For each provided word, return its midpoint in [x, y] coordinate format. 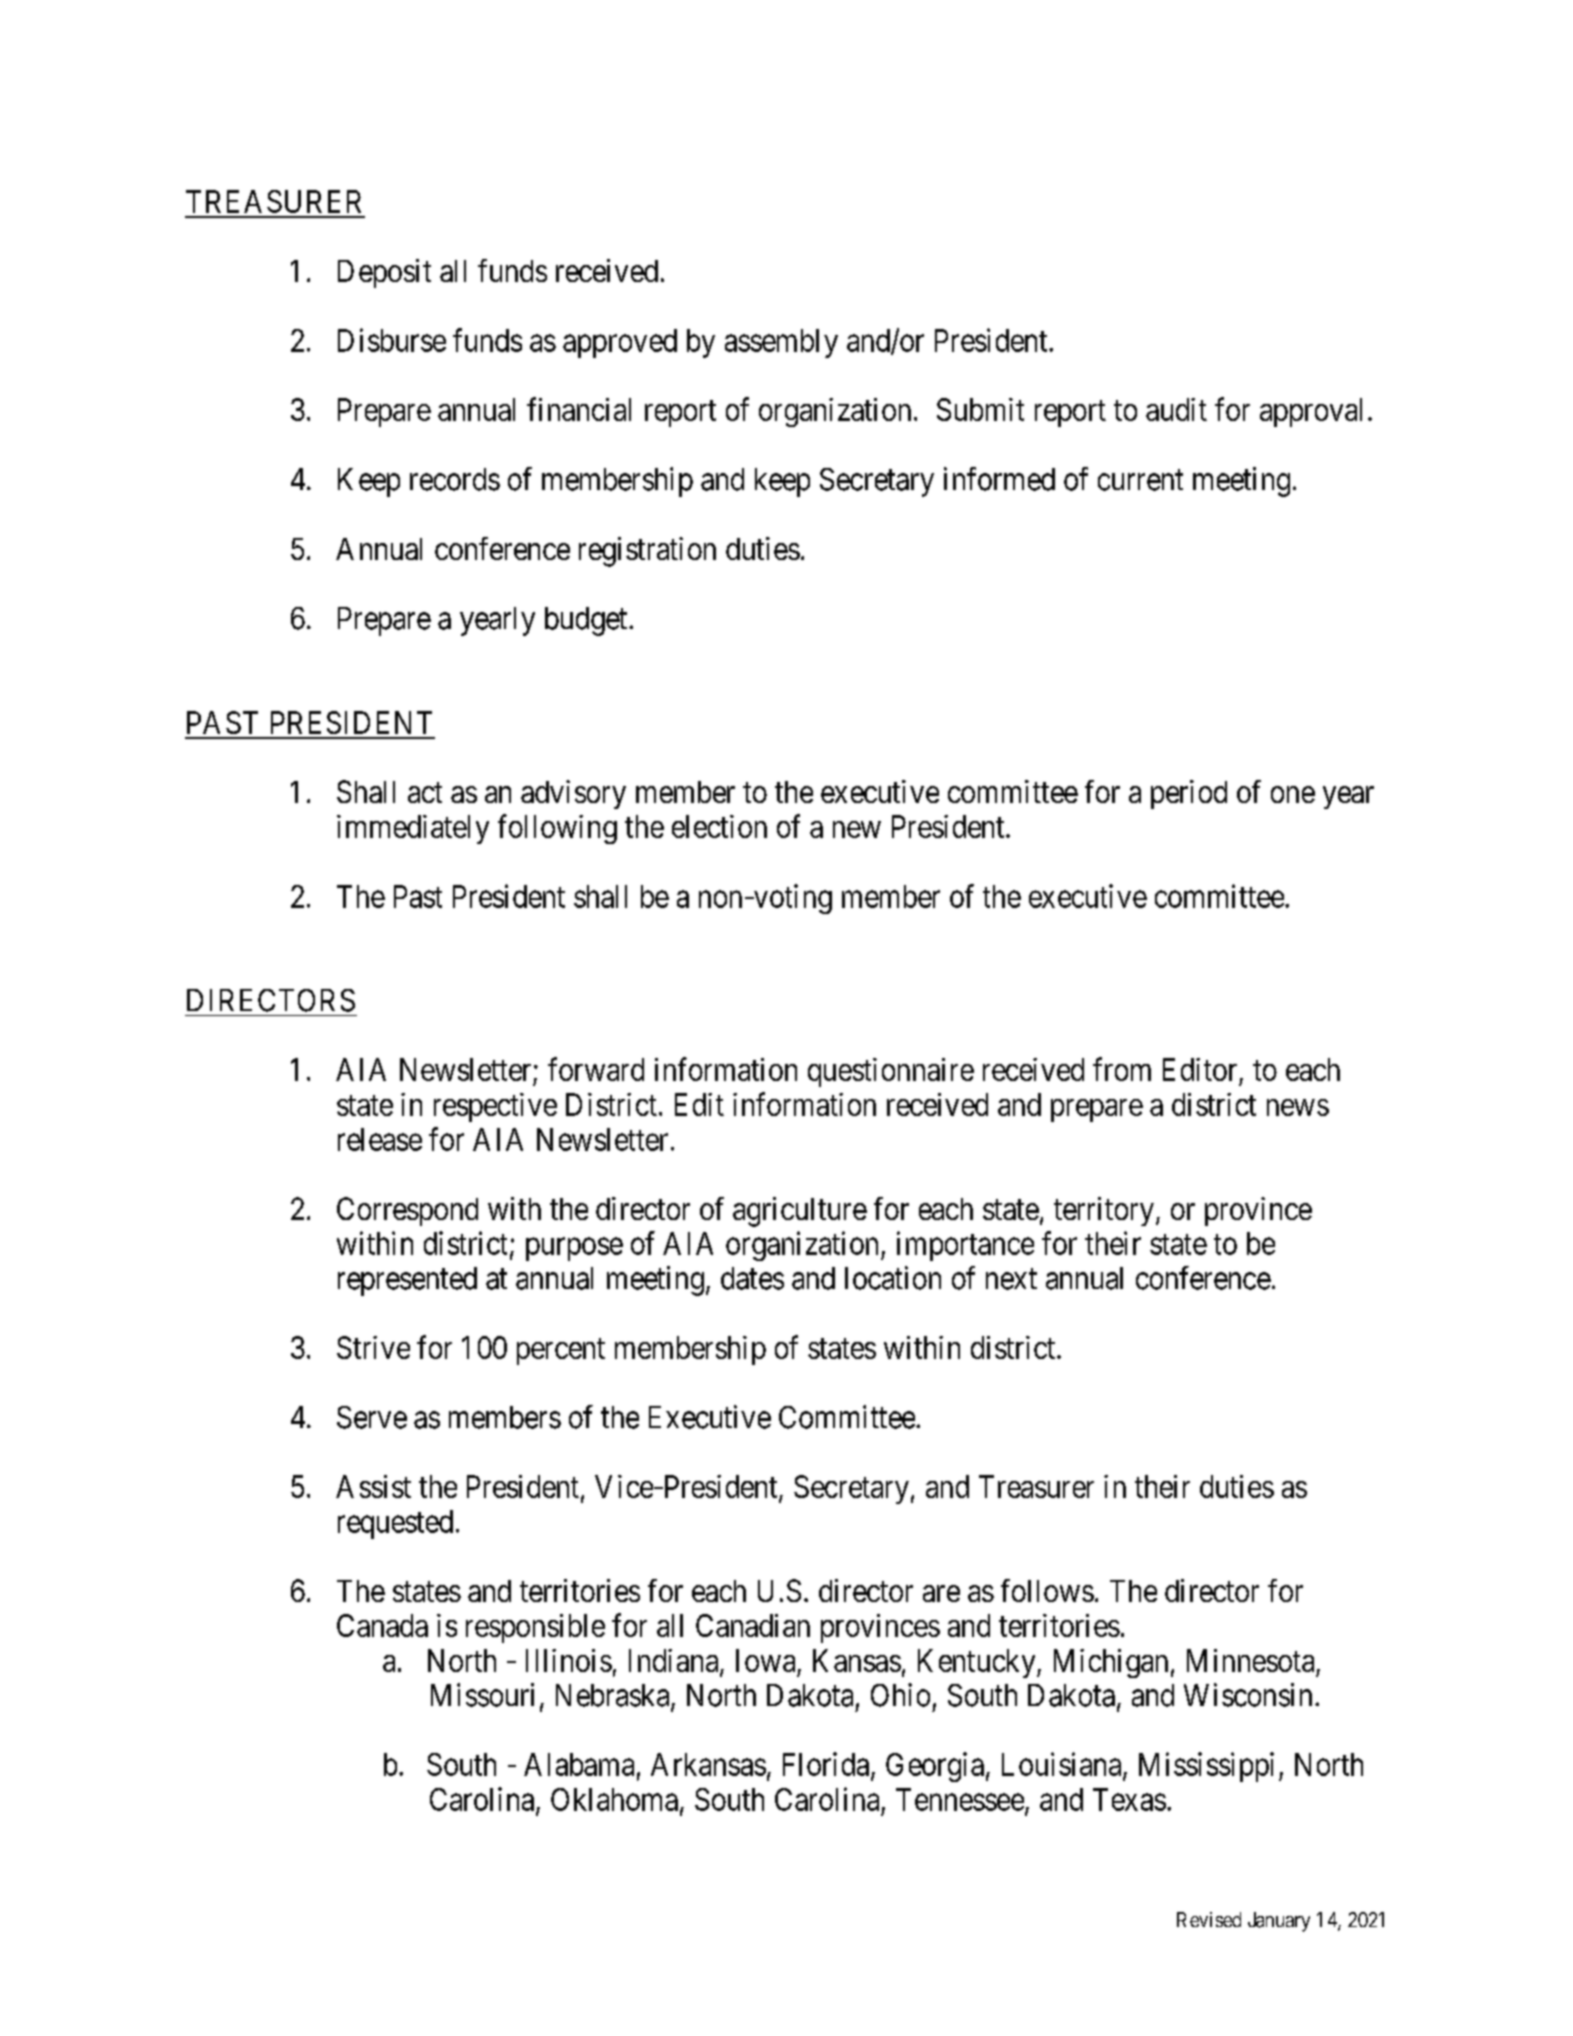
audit [1176, 409]
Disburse [392, 340]
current [1140, 480]
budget [587, 621]
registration [647, 552]
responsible [535, 1628]
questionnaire [891, 1072]
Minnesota [1250, 1660]
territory [1104, 1211]
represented [407, 1281]
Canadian [753, 1625]
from [1122, 1069]
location [893, 1278]
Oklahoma [614, 1799]
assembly [781, 343]
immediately [413, 829]
